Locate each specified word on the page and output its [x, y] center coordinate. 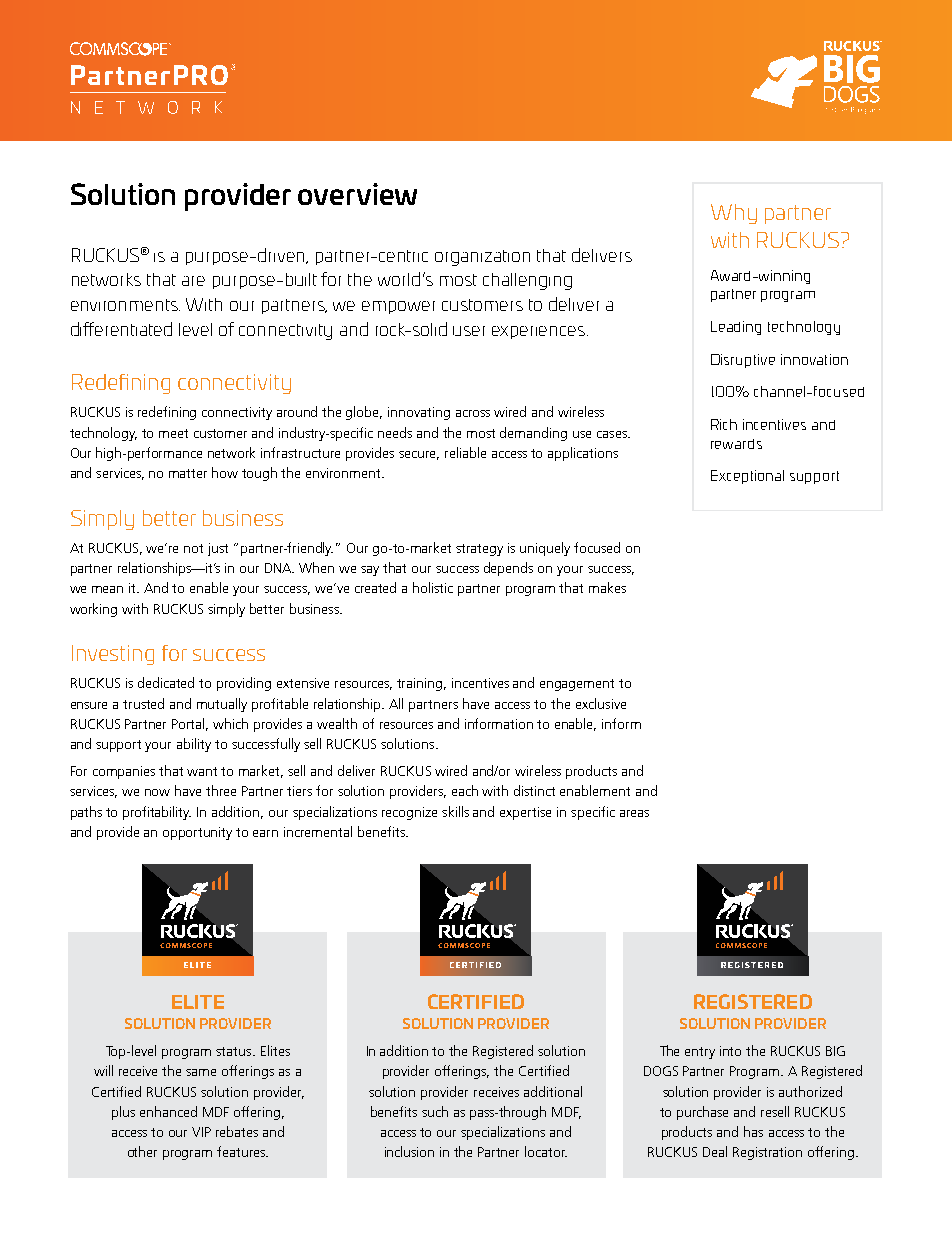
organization [482, 258]
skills [455, 811]
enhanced [168, 1111]
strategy [479, 550]
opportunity [197, 833]
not [193, 548]
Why [734, 214]
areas [634, 813]
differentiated [121, 329]
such [435, 1111]
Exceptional [747, 477]
